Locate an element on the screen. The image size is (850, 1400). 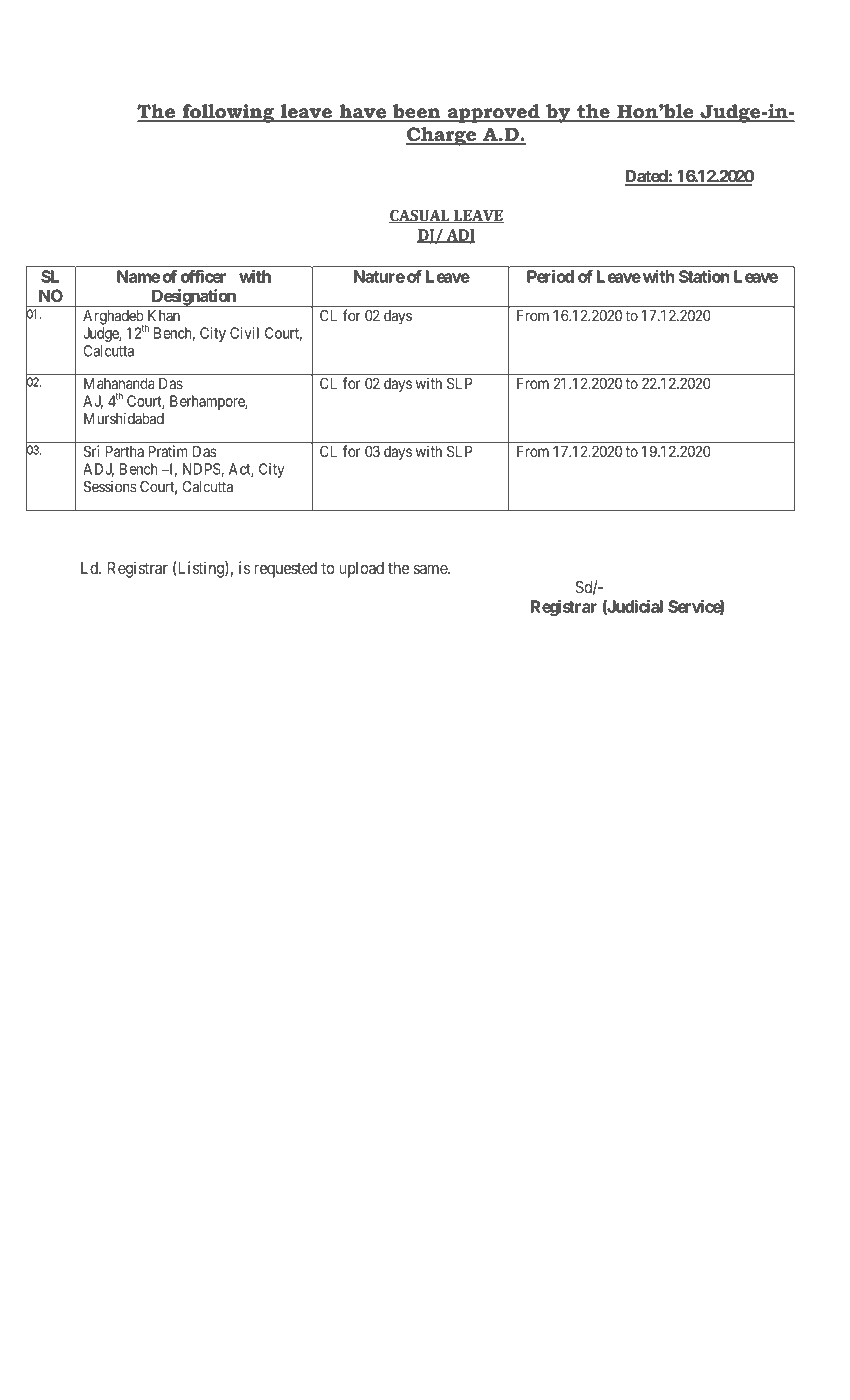
upload is located at coordinates (361, 570).
